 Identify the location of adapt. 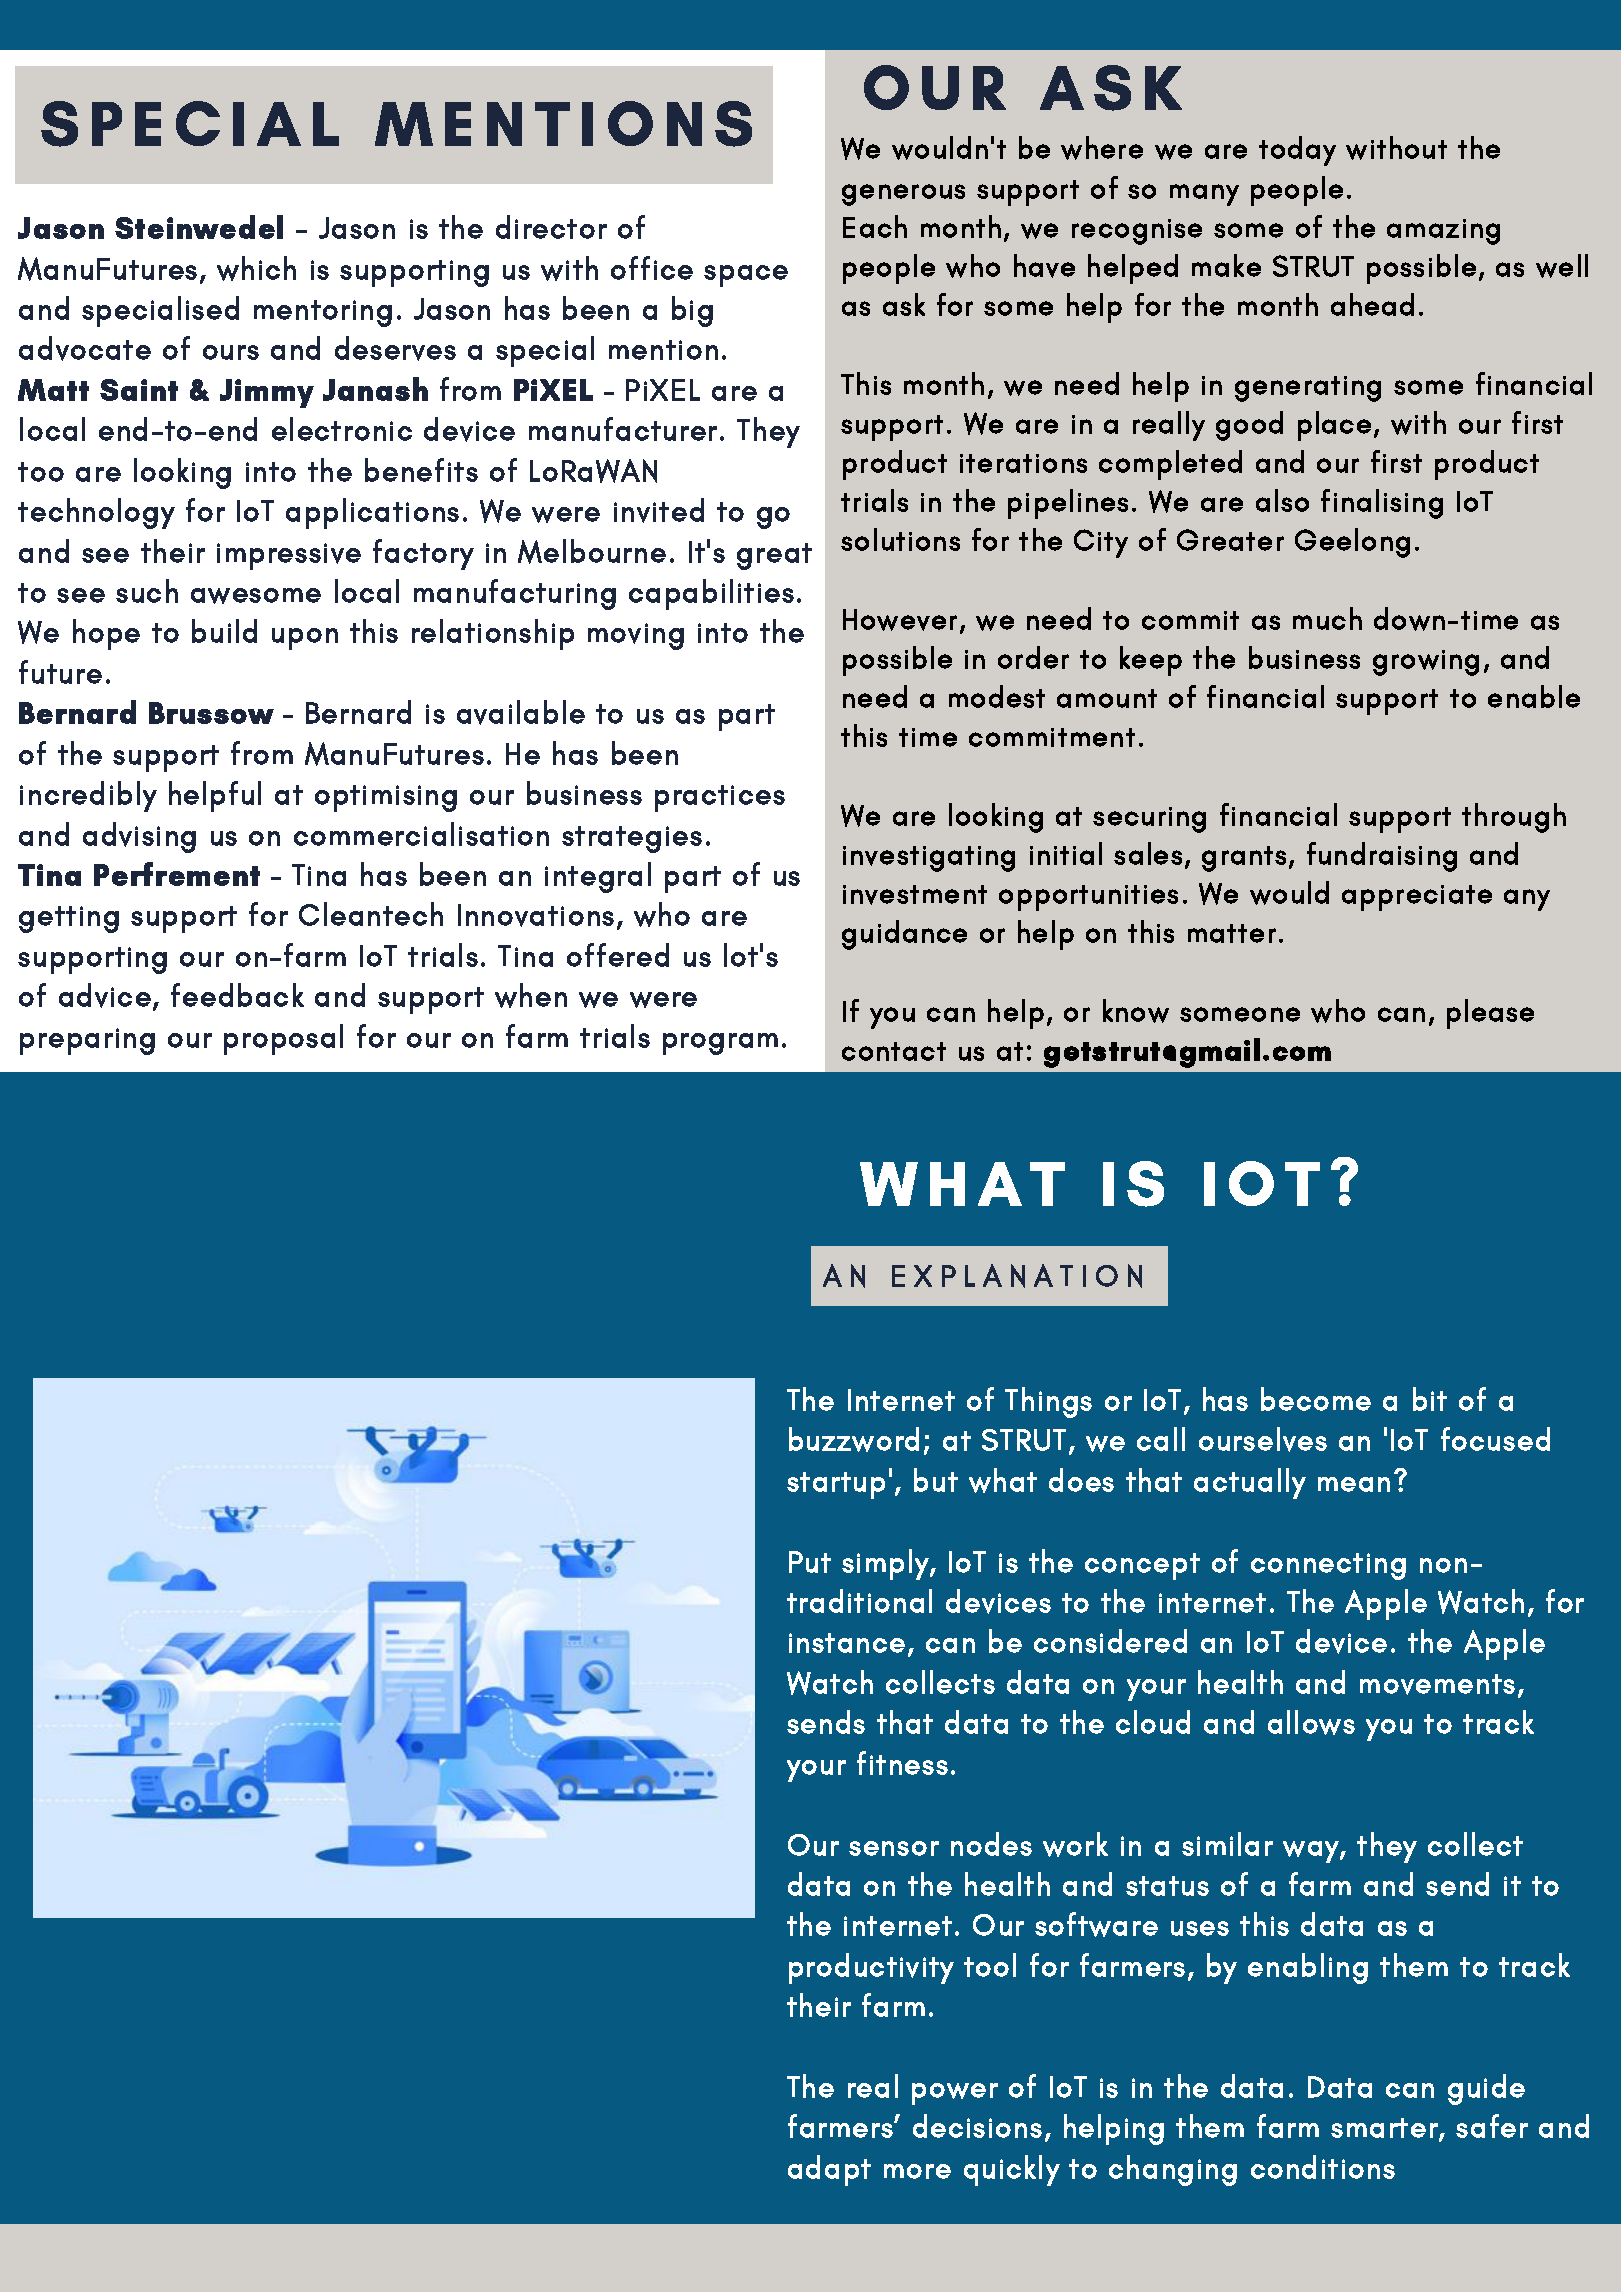
(829, 2170).
